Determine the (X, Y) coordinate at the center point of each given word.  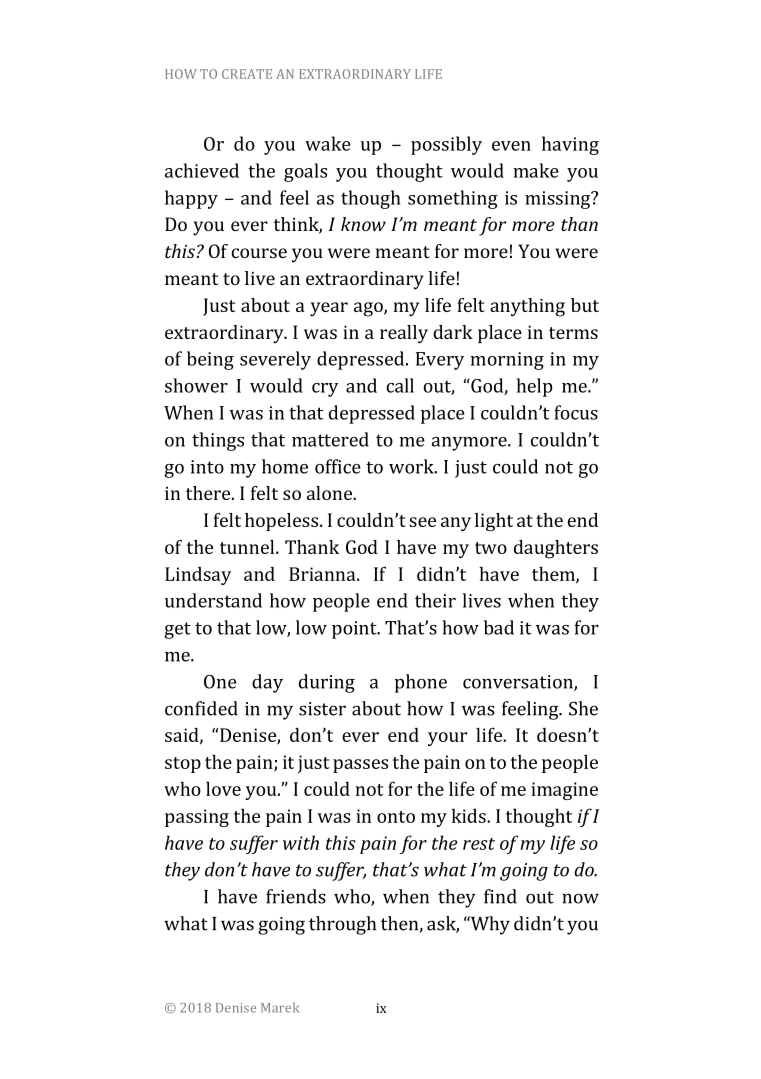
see (422, 522)
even (511, 146)
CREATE (247, 74)
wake (327, 143)
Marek (280, 1007)
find (500, 896)
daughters (556, 549)
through (342, 925)
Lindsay (198, 576)
